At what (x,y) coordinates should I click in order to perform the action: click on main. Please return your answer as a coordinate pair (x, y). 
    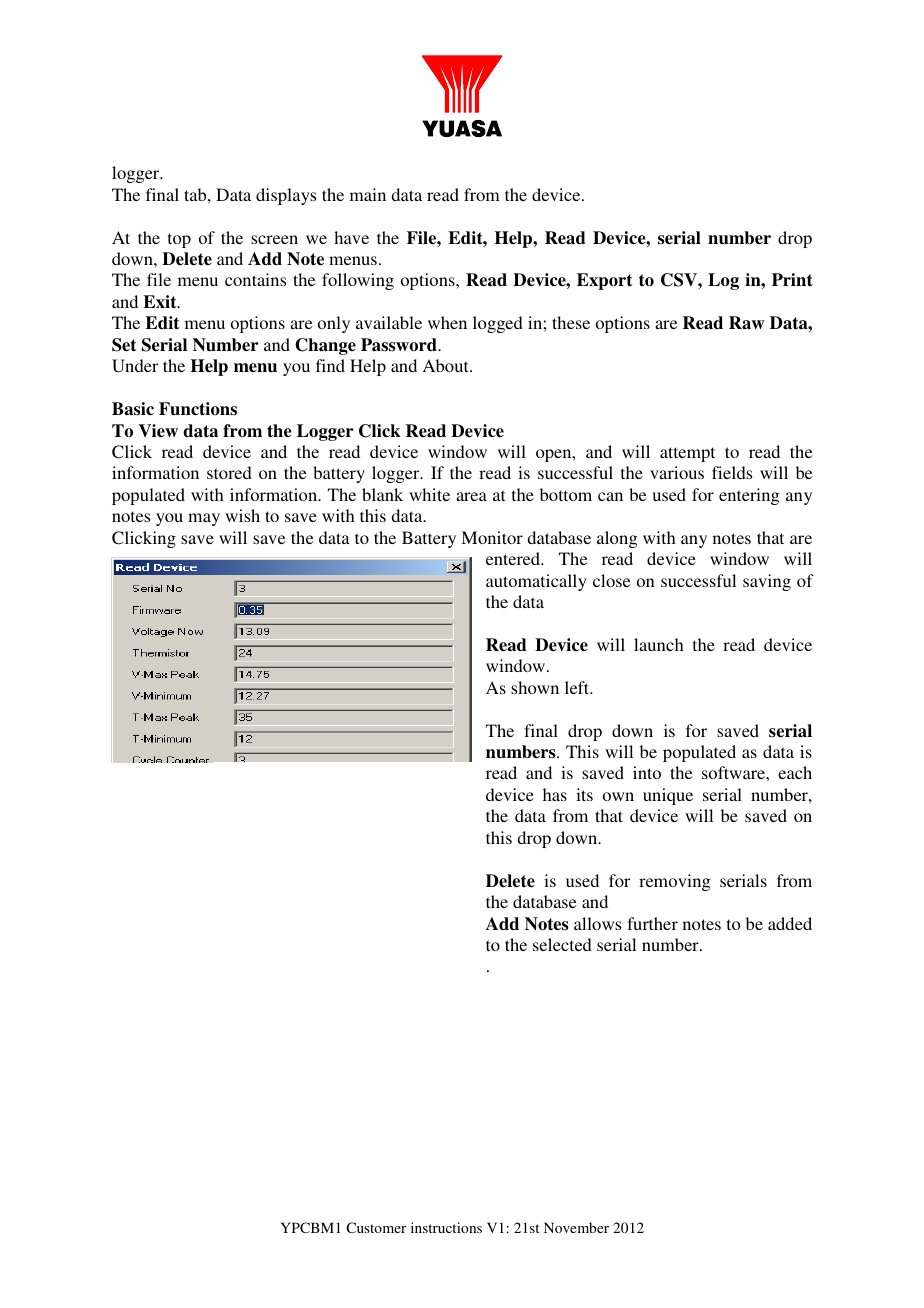
    Looking at the image, I should click on (368, 194).
